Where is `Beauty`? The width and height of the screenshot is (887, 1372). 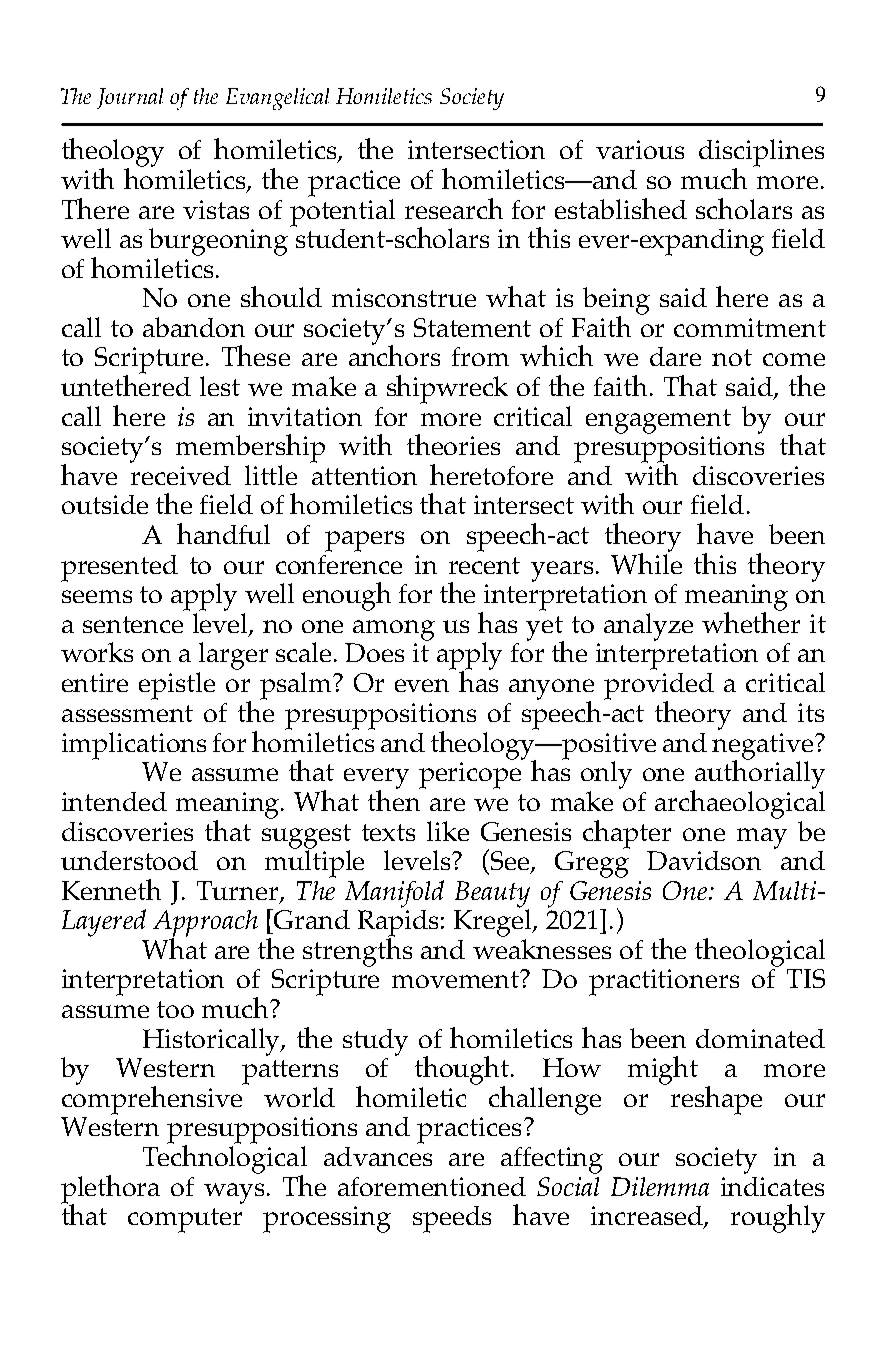 Beauty is located at coordinates (492, 895).
